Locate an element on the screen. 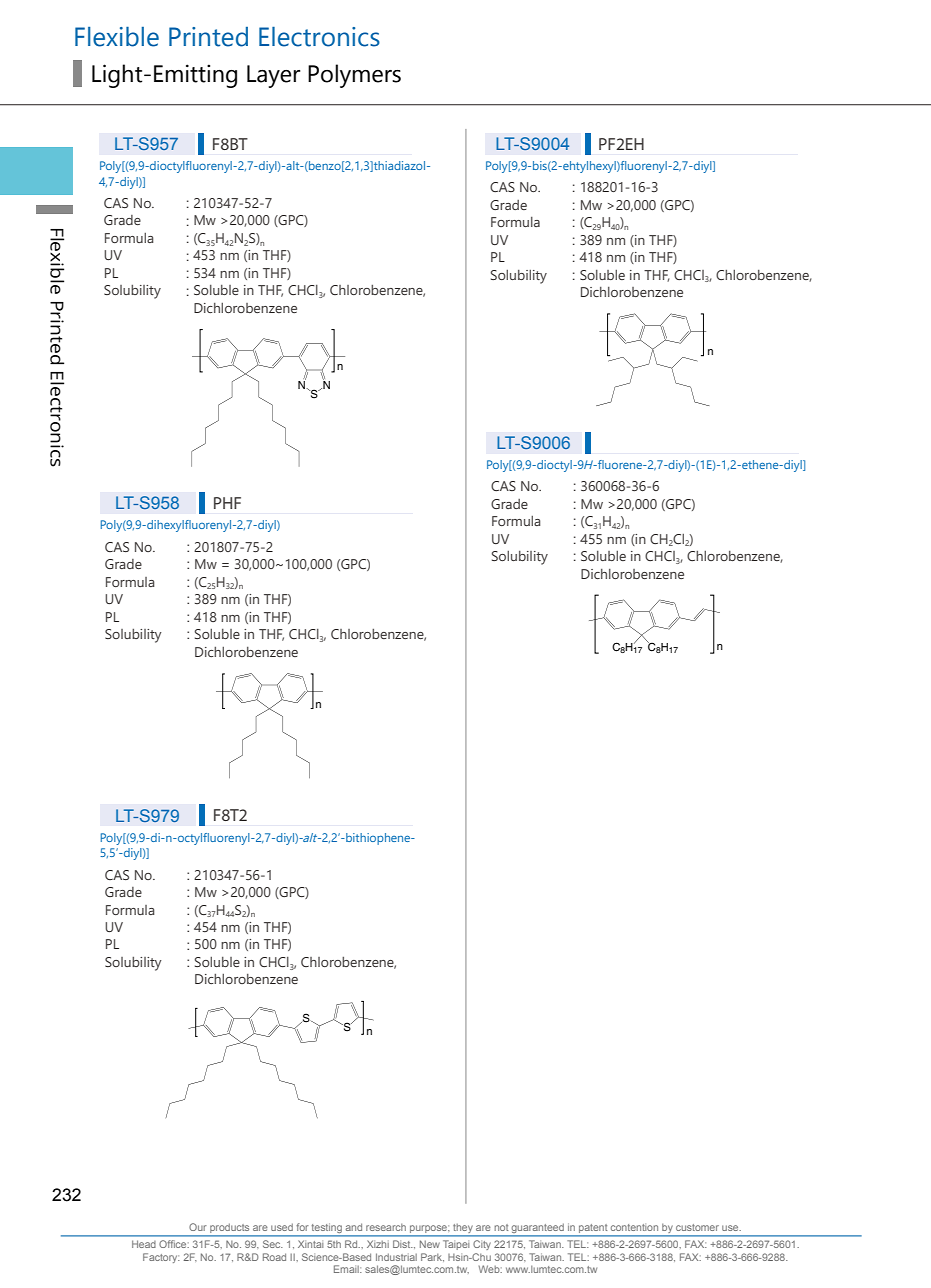 The height and width of the screenshot is (1288, 931). guaranteed is located at coordinates (538, 1229).
